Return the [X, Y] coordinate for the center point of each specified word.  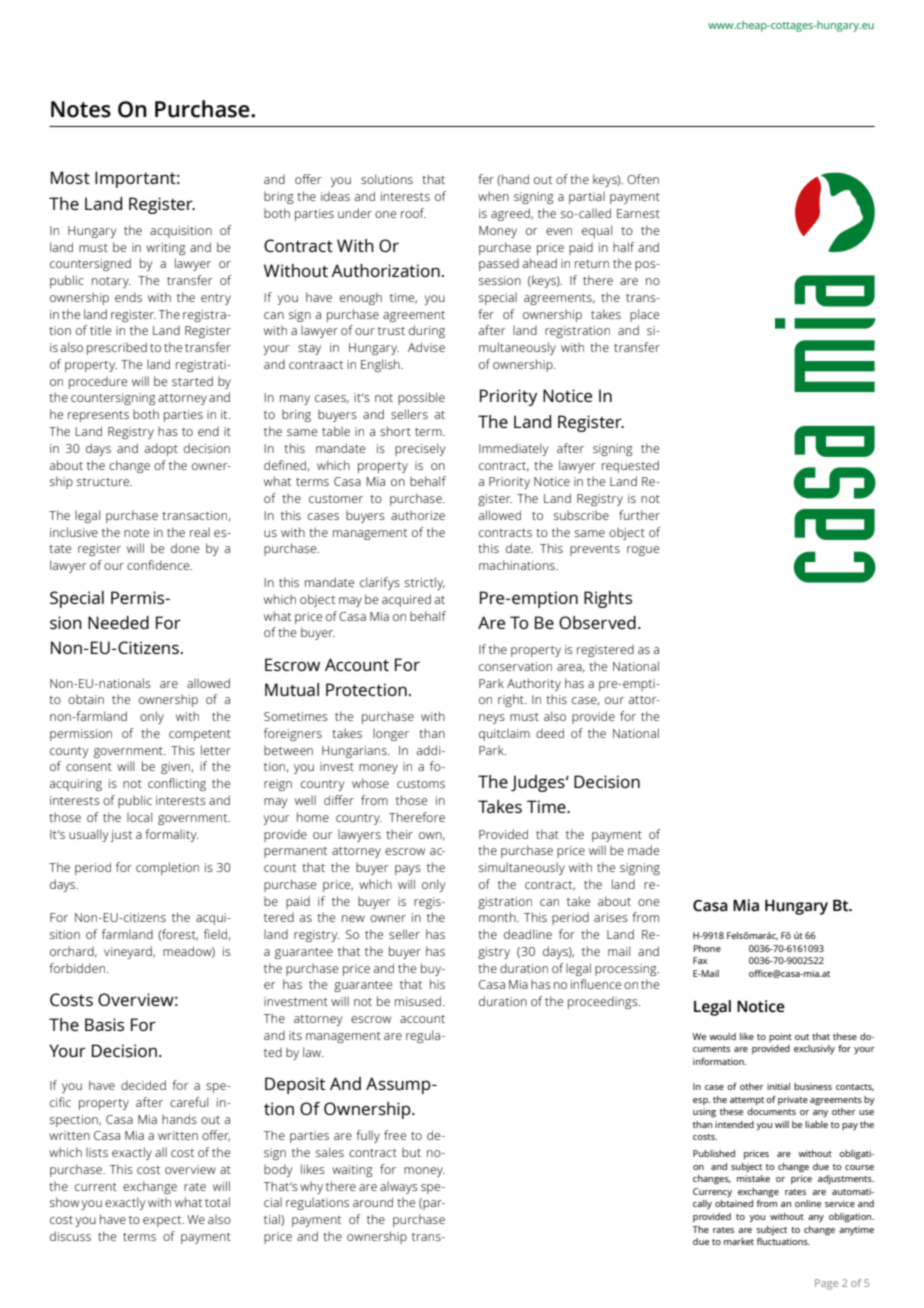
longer [391, 734]
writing [165, 249]
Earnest [638, 213]
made [643, 850]
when [493, 196]
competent [200, 735]
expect [163, 1221]
